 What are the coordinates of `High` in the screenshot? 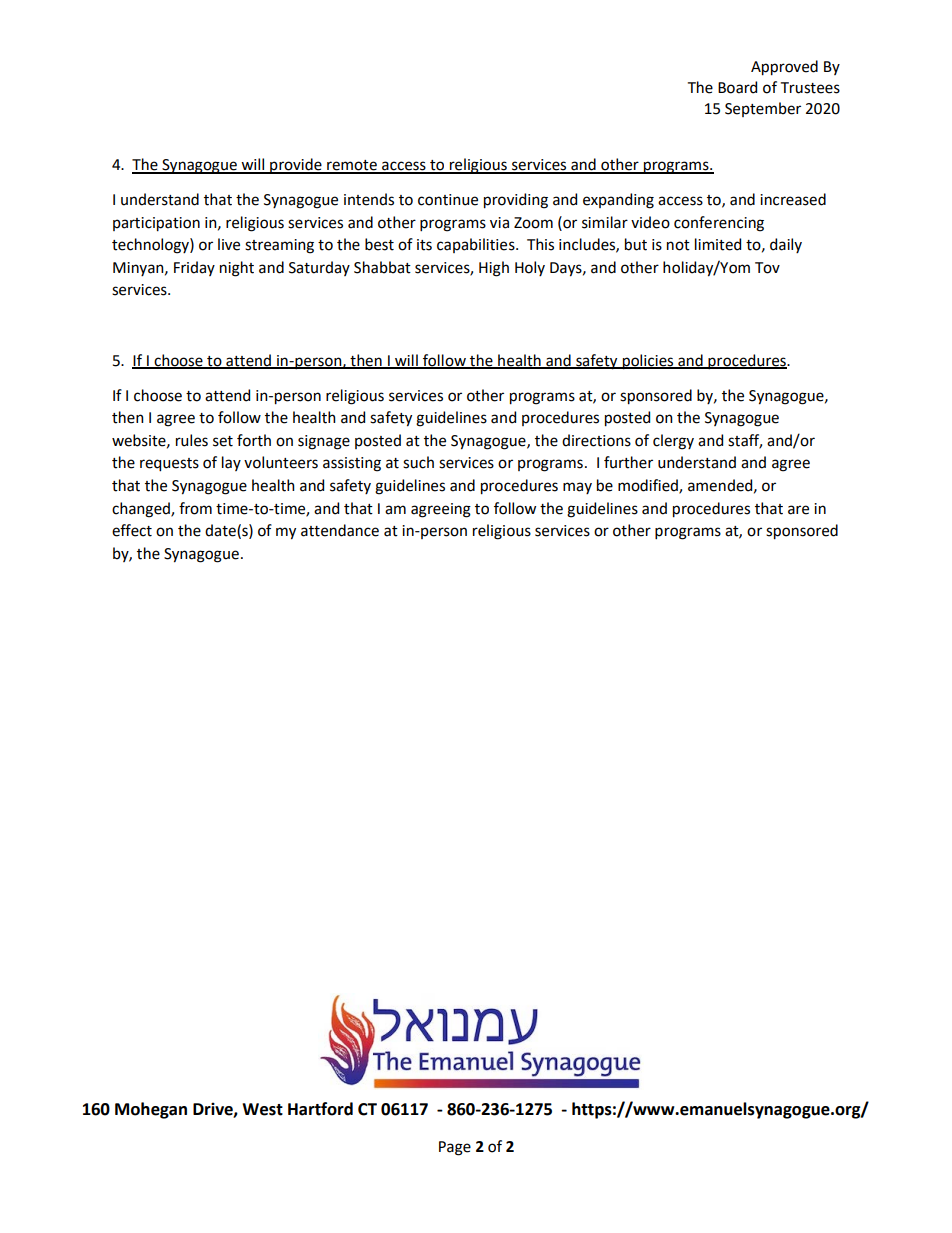 It's located at (494, 269).
